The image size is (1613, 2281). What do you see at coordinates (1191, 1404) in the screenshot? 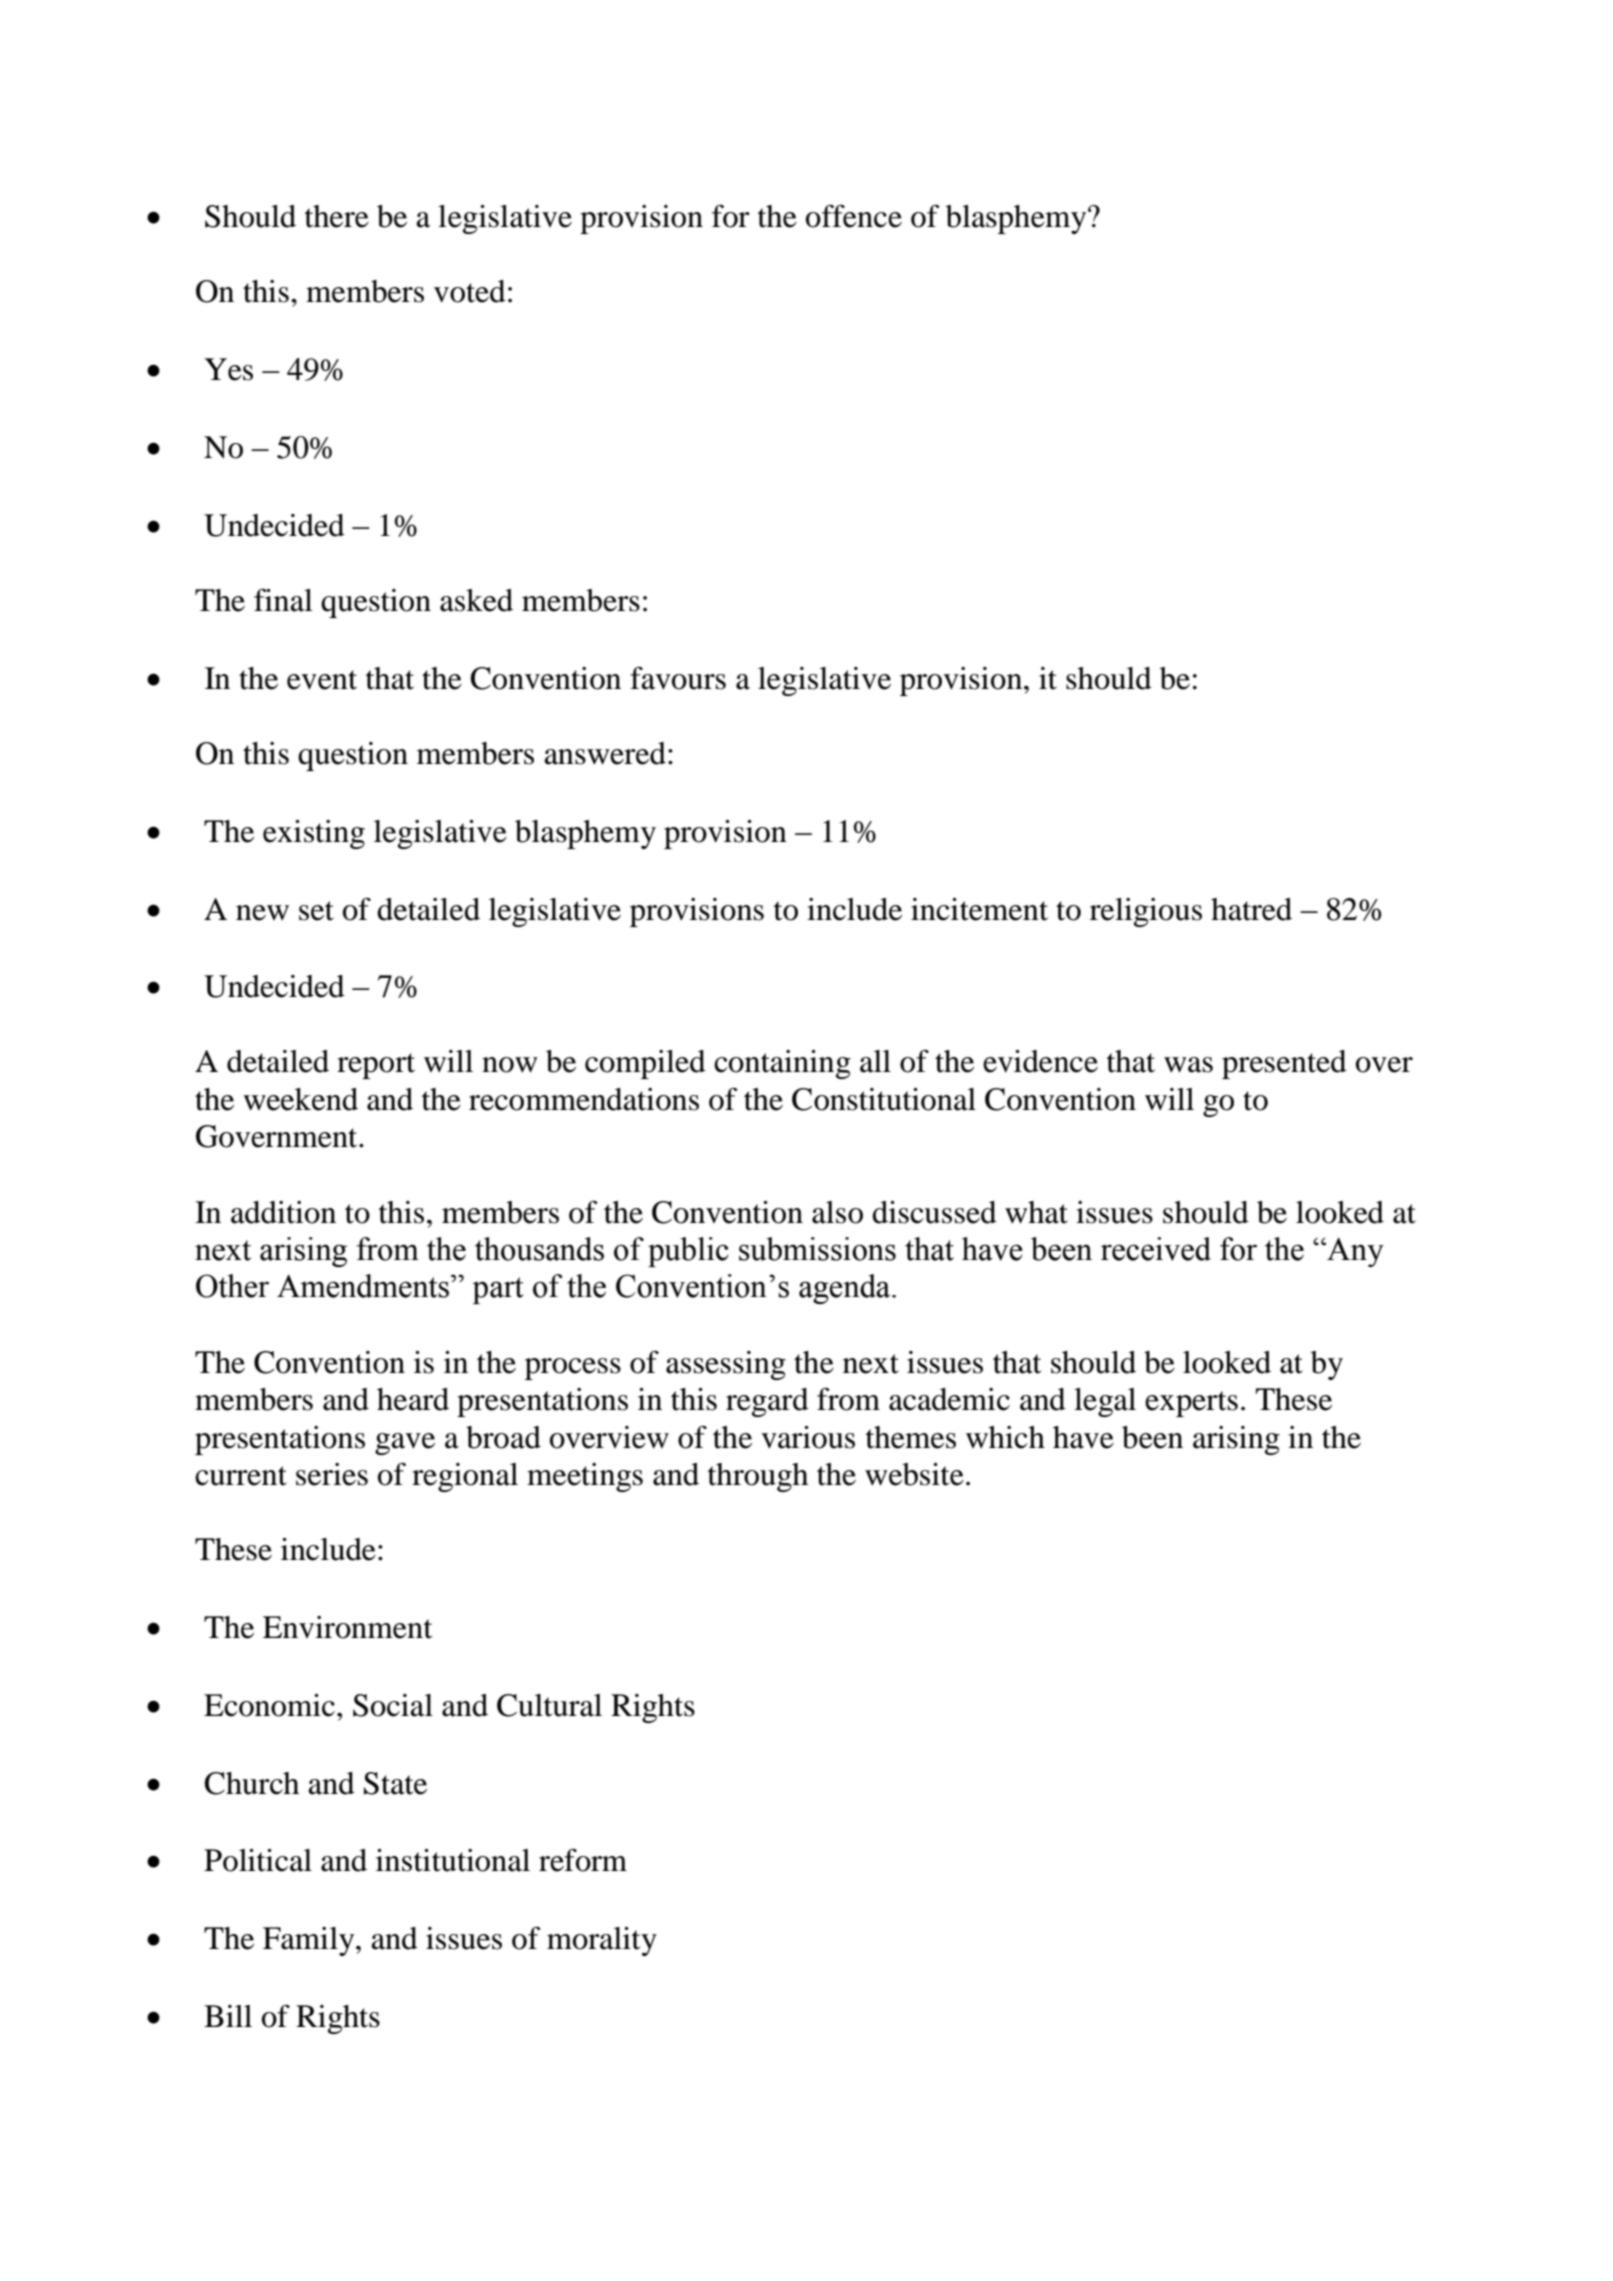
I see `experts` at bounding box center [1191, 1404].
